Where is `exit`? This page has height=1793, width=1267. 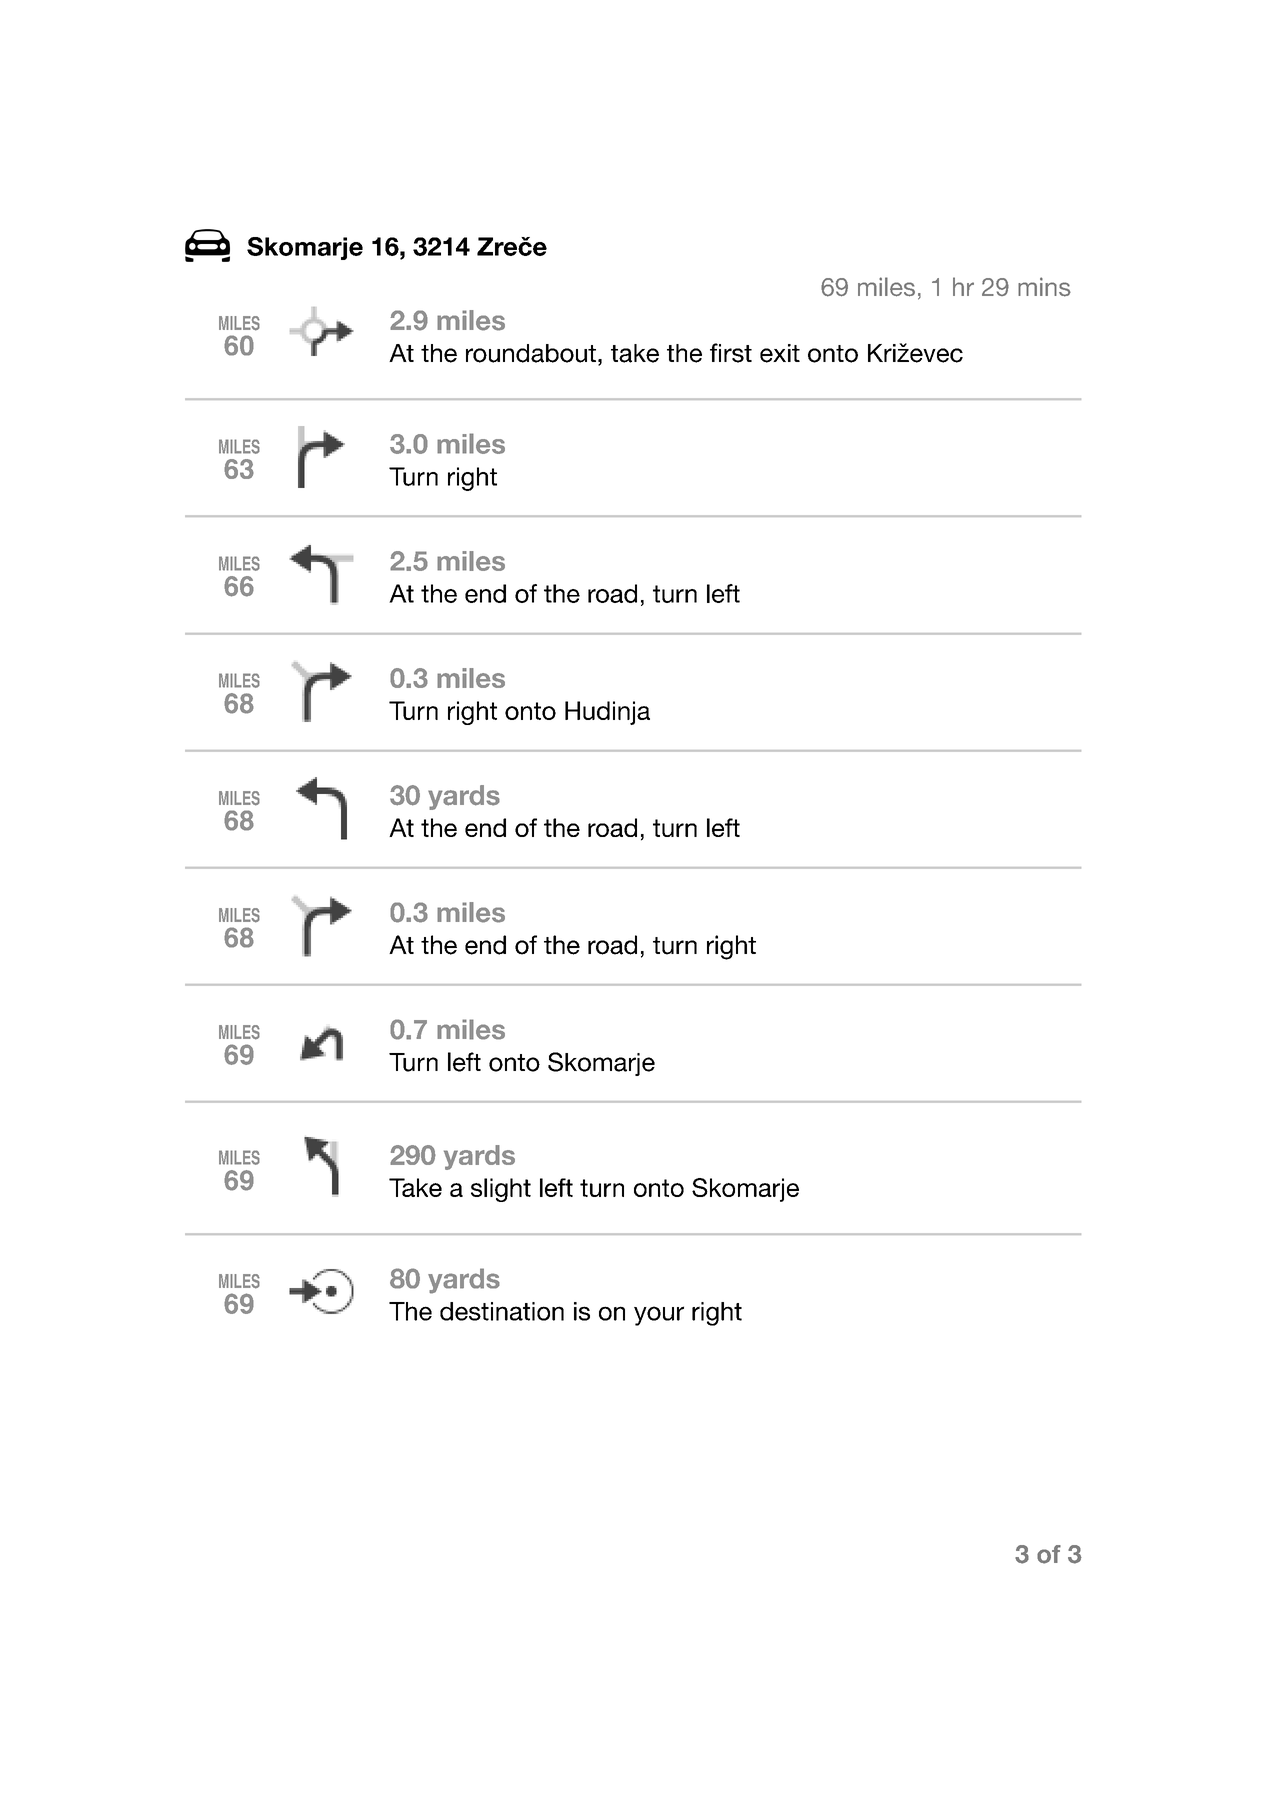
exit is located at coordinates (780, 353).
